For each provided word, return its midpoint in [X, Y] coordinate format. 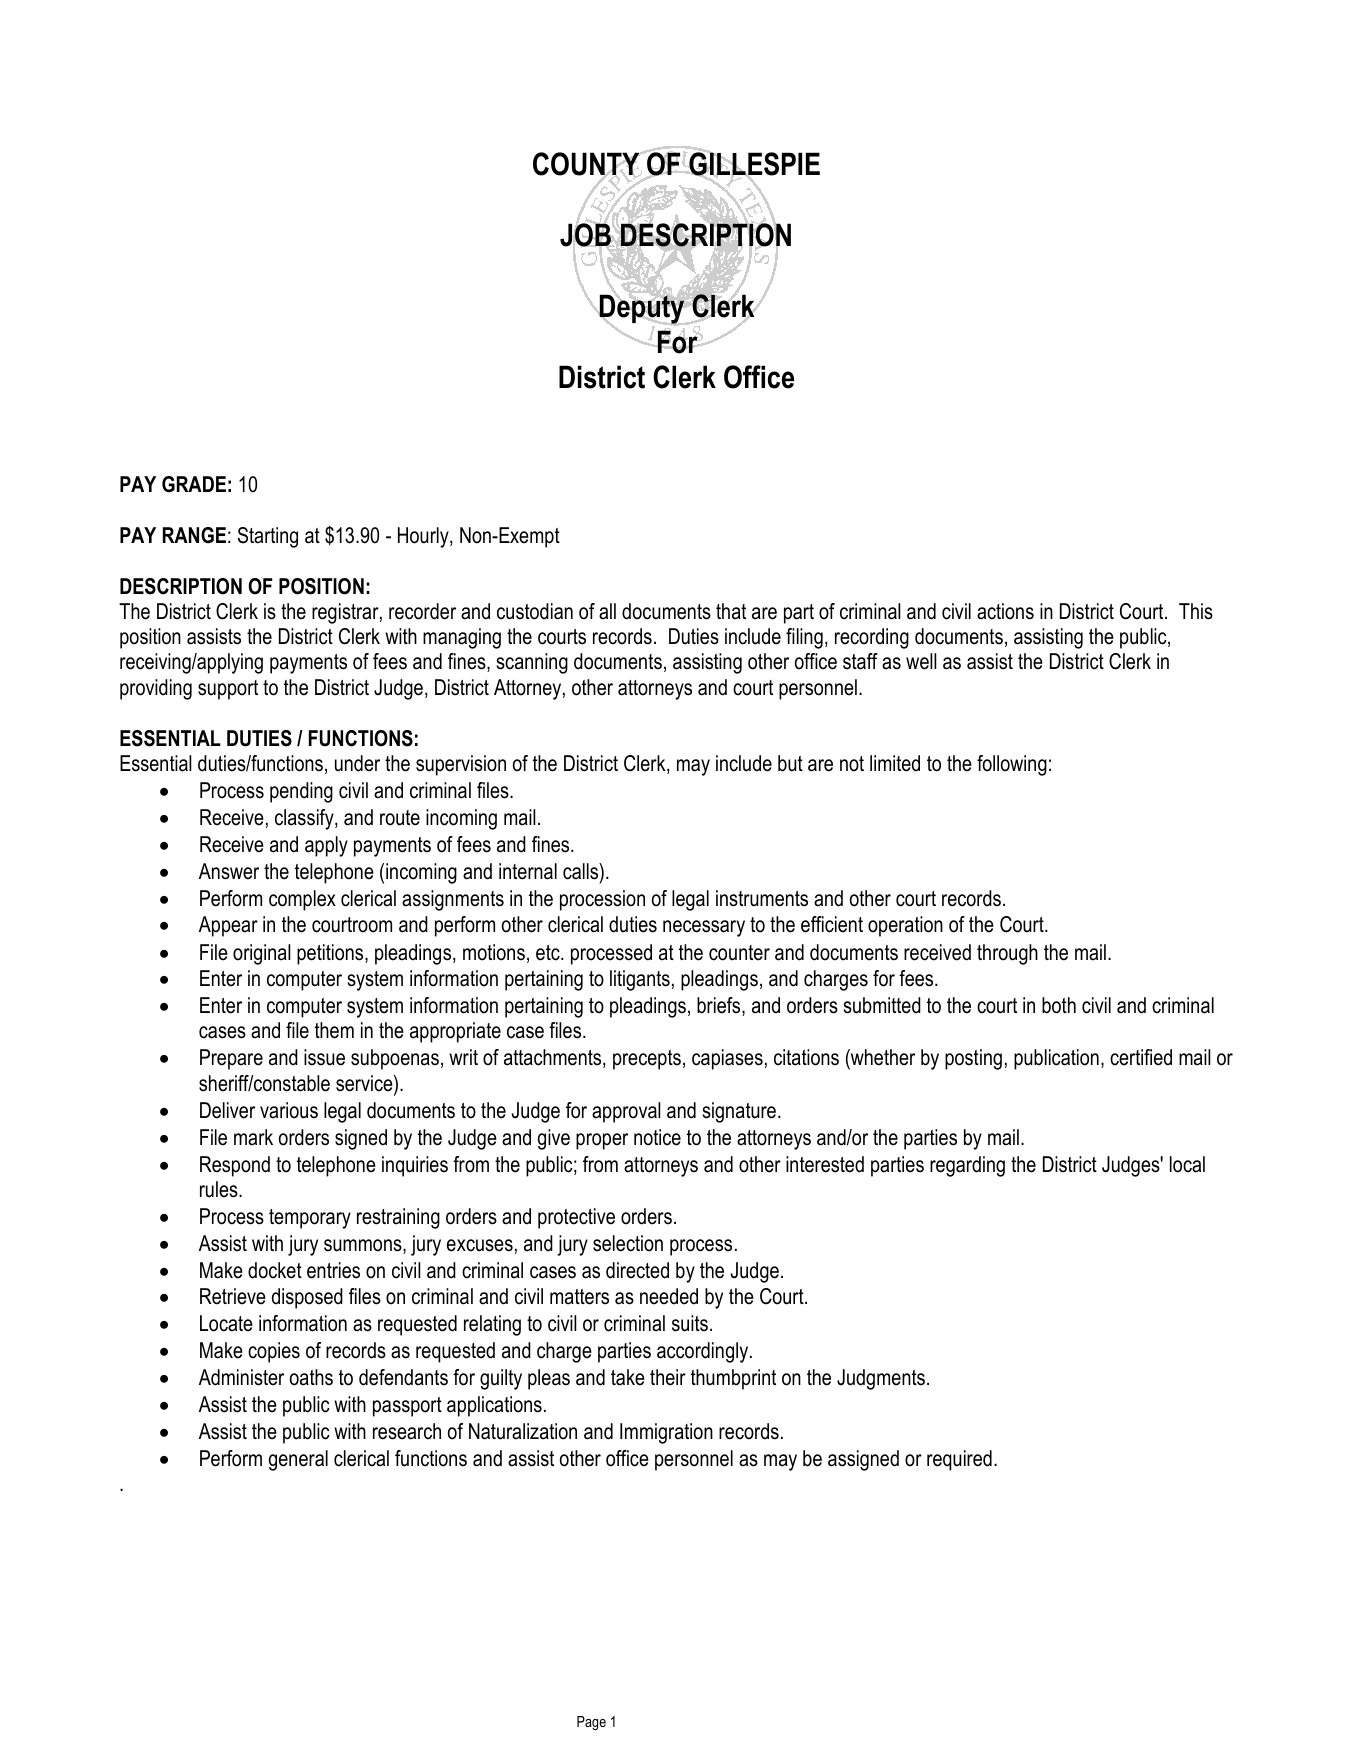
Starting [268, 537]
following [1012, 765]
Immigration [666, 1433]
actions [1005, 611]
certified [1141, 1057]
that [731, 611]
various [289, 1110]
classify [305, 819]
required [959, 1460]
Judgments [881, 1379]
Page [591, 1723]
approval [626, 1112]
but [790, 763]
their [668, 1377]
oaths [311, 1377]
